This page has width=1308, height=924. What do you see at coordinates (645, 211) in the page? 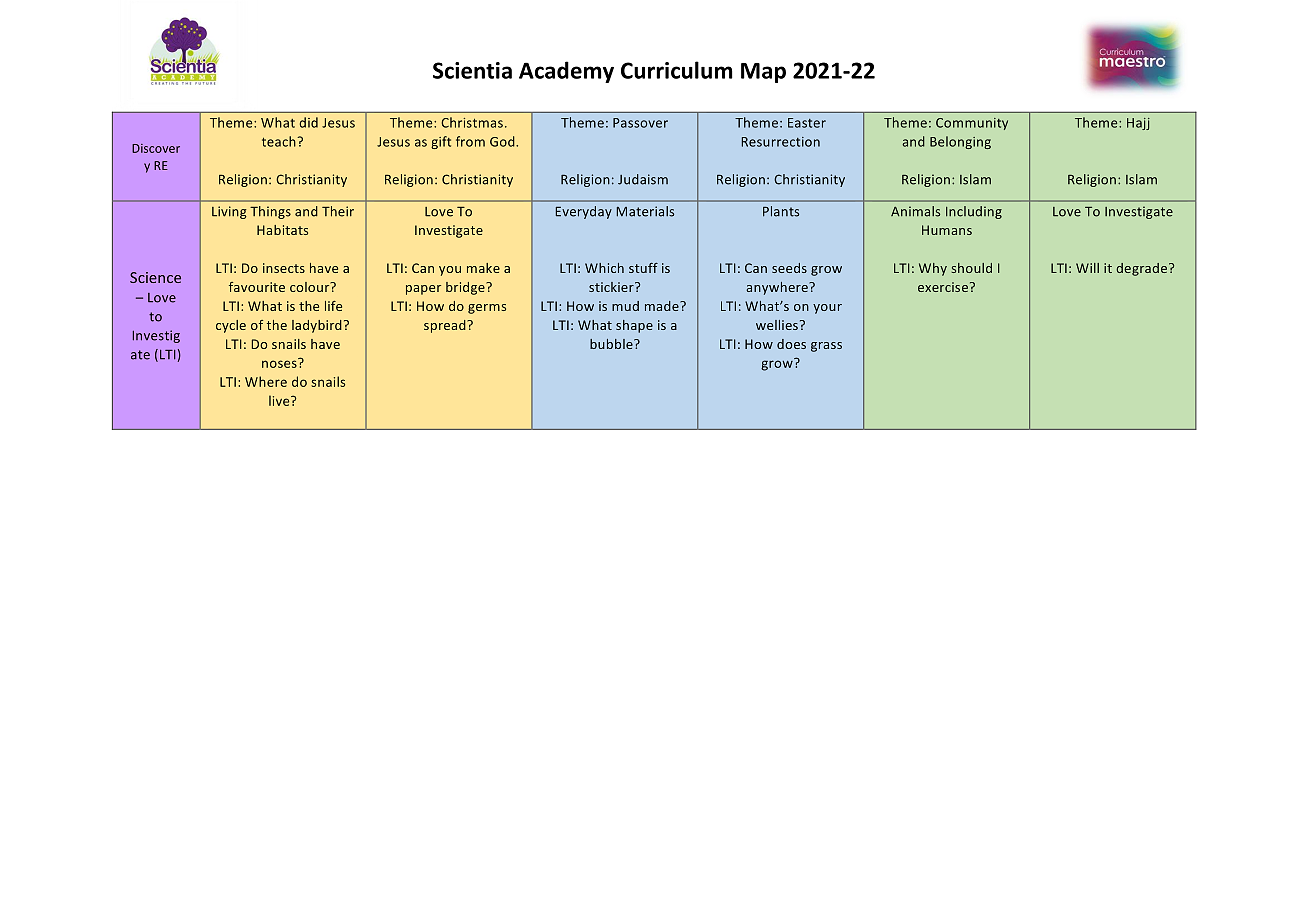
I see `Materials` at bounding box center [645, 211].
